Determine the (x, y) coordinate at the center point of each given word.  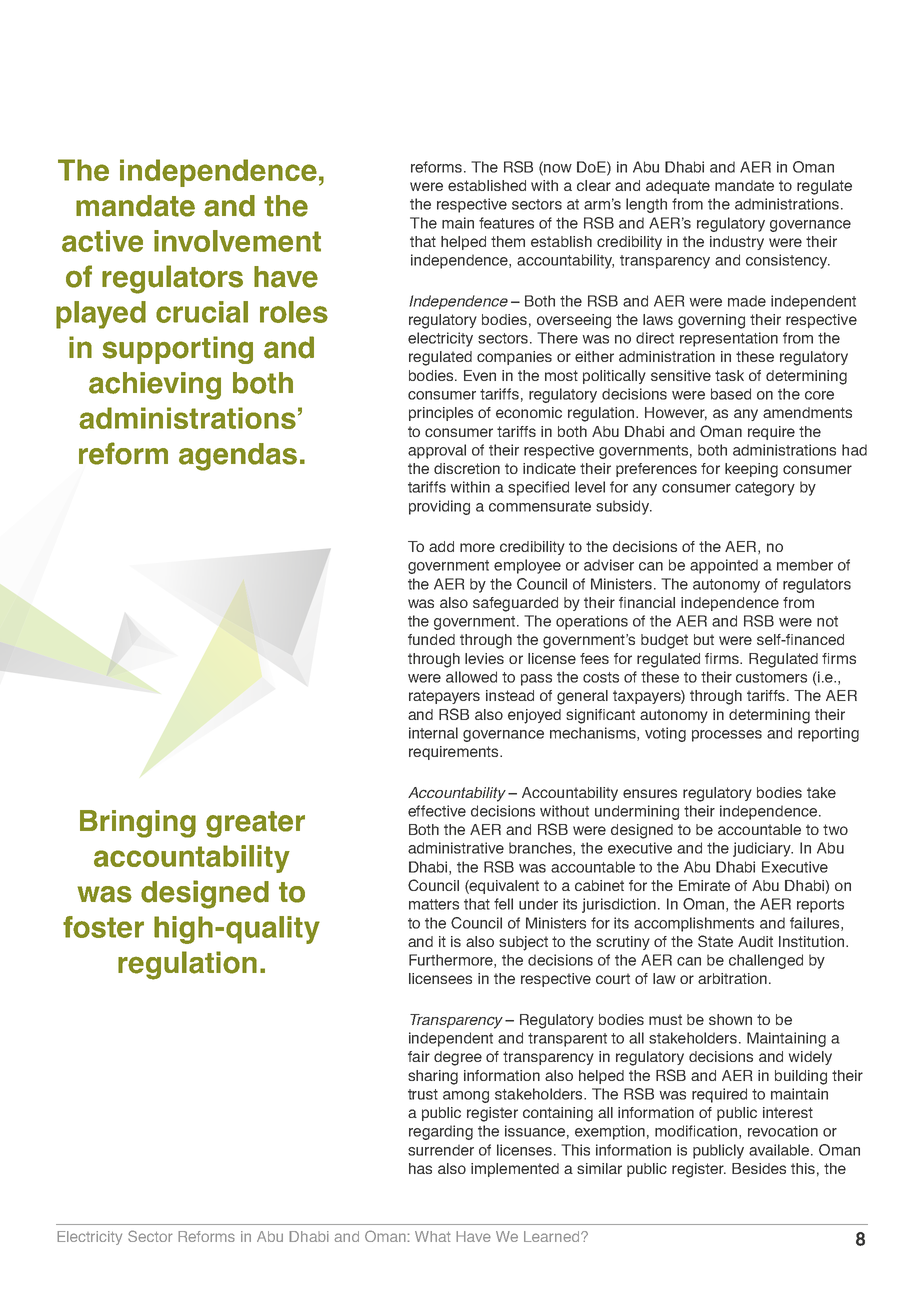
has (420, 1168)
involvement (237, 241)
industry (737, 243)
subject (523, 943)
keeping (751, 470)
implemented (515, 1170)
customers (771, 677)
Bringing (138, 824)
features (506, 223)
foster (103, 927)
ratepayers (444, 697)
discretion (467, 468)
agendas (238, 457)
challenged (766, 961)
